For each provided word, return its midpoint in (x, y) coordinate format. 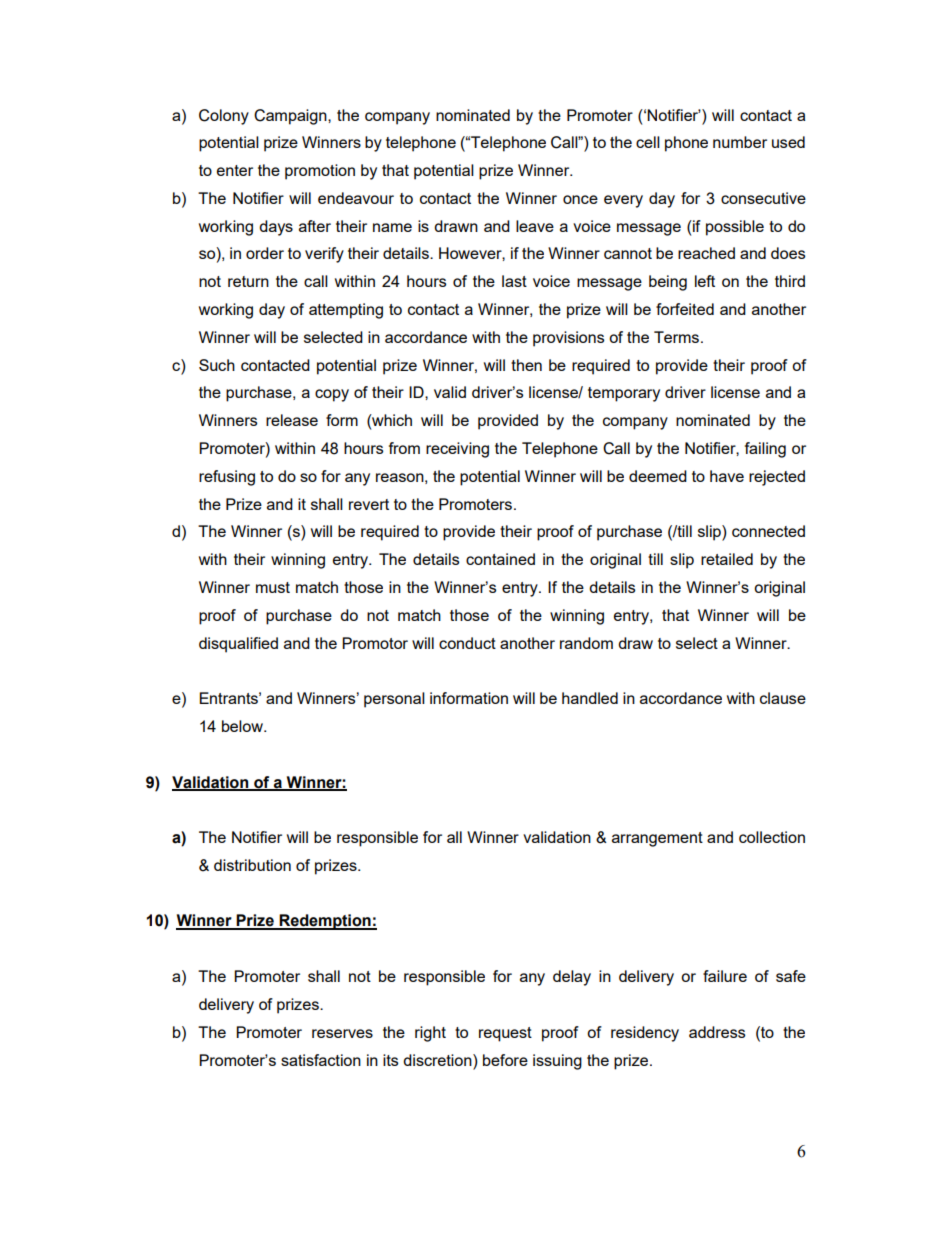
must (273, 587)
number (740, 142)
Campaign (291, 117)
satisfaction (321, 1060)
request (505, 1034)
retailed (727, 559)
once (580, 199)
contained (500, 559)
